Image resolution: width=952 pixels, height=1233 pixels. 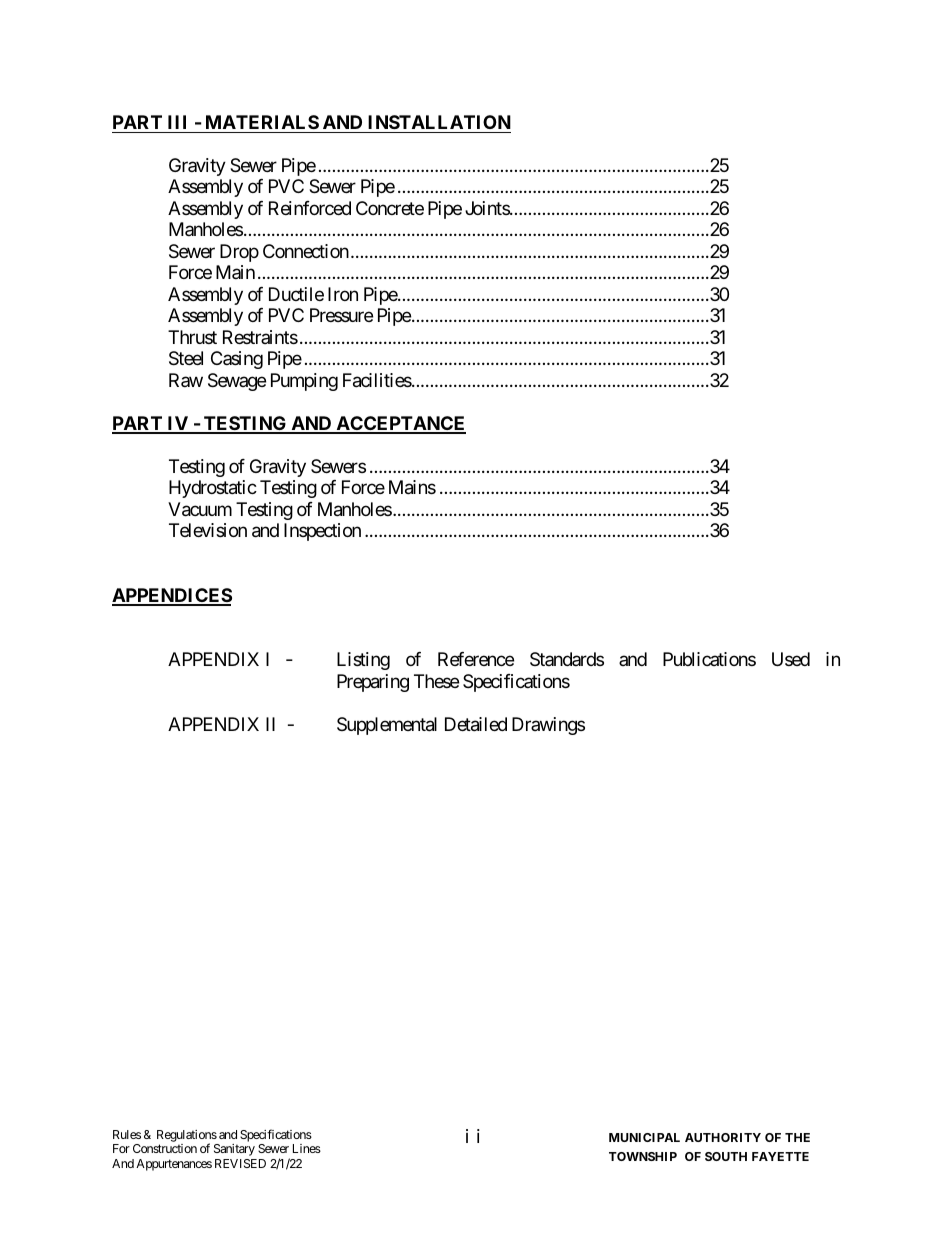 What do you see at coordinates (439, 122) in the screenshot?
I see `INSTALLATION` at bounding box center [439, 122].
